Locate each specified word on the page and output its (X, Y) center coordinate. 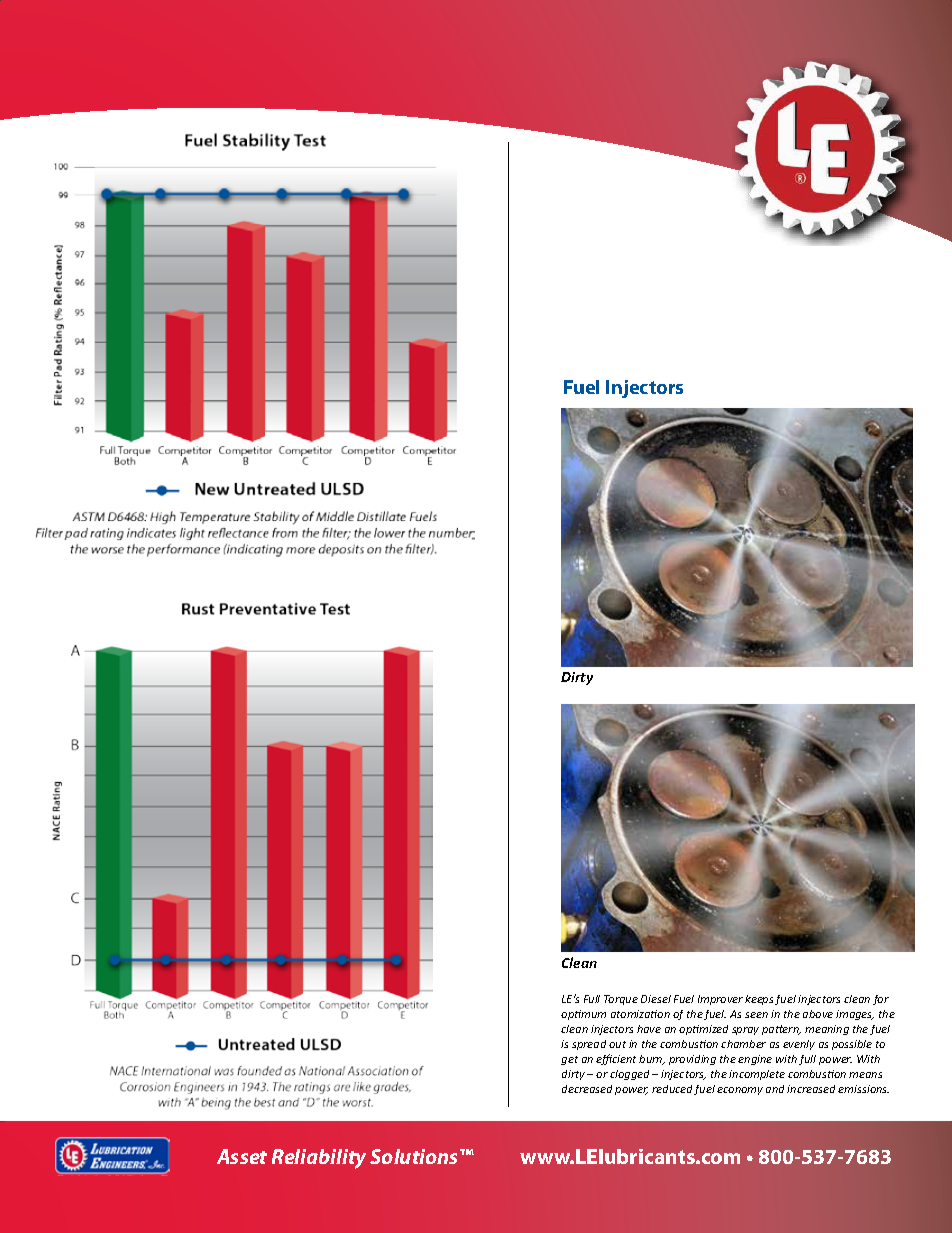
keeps (759, 1000)
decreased (587, 1089)
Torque (621, 1000)
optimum (583, 1015)
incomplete (757, 1075)
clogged (629, 1075)
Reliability (319, 1159)
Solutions (415, 1156)
